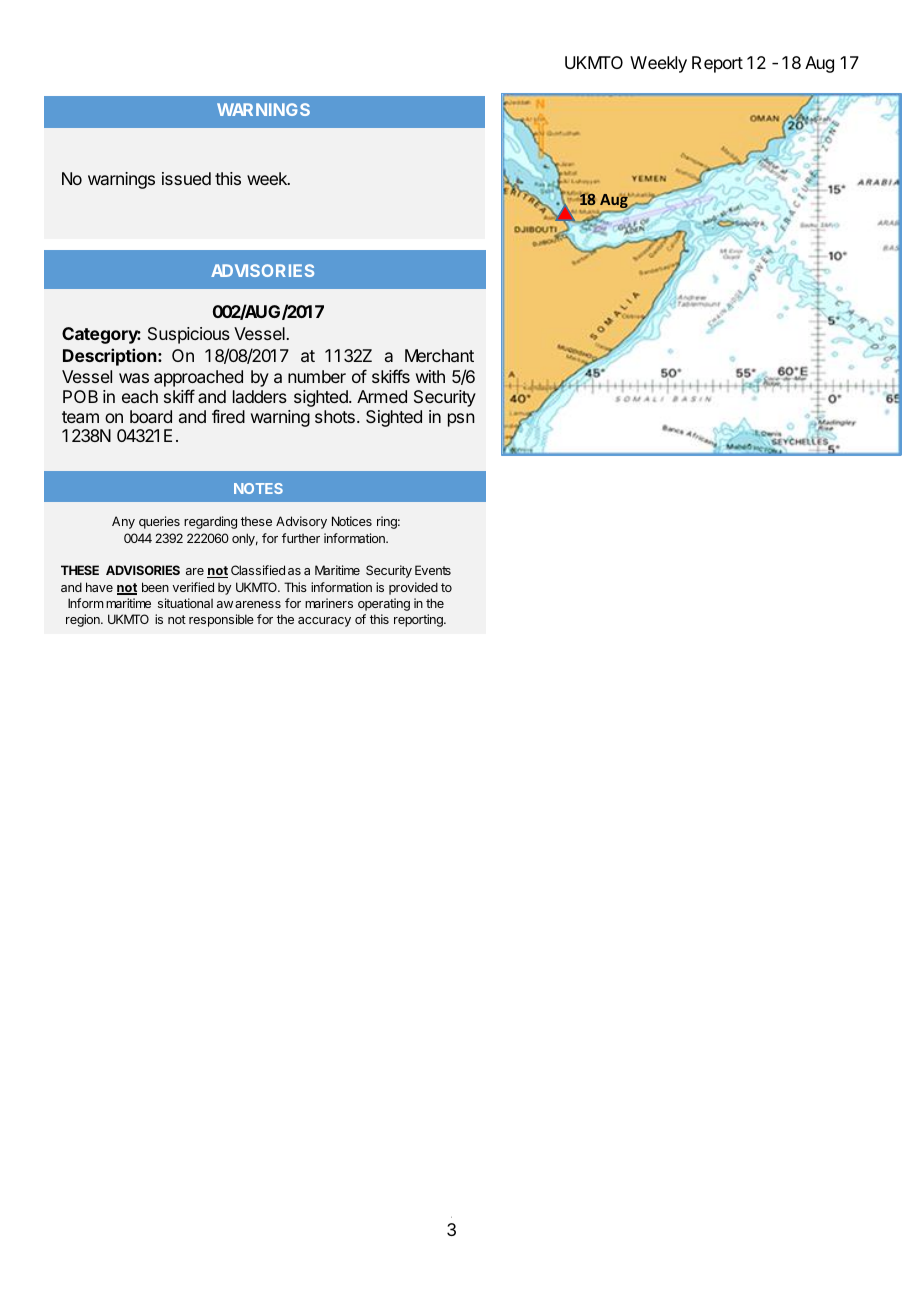 The height and width of the screenshot is (1308, 924). I want to click on Description, so click(111, 357).
